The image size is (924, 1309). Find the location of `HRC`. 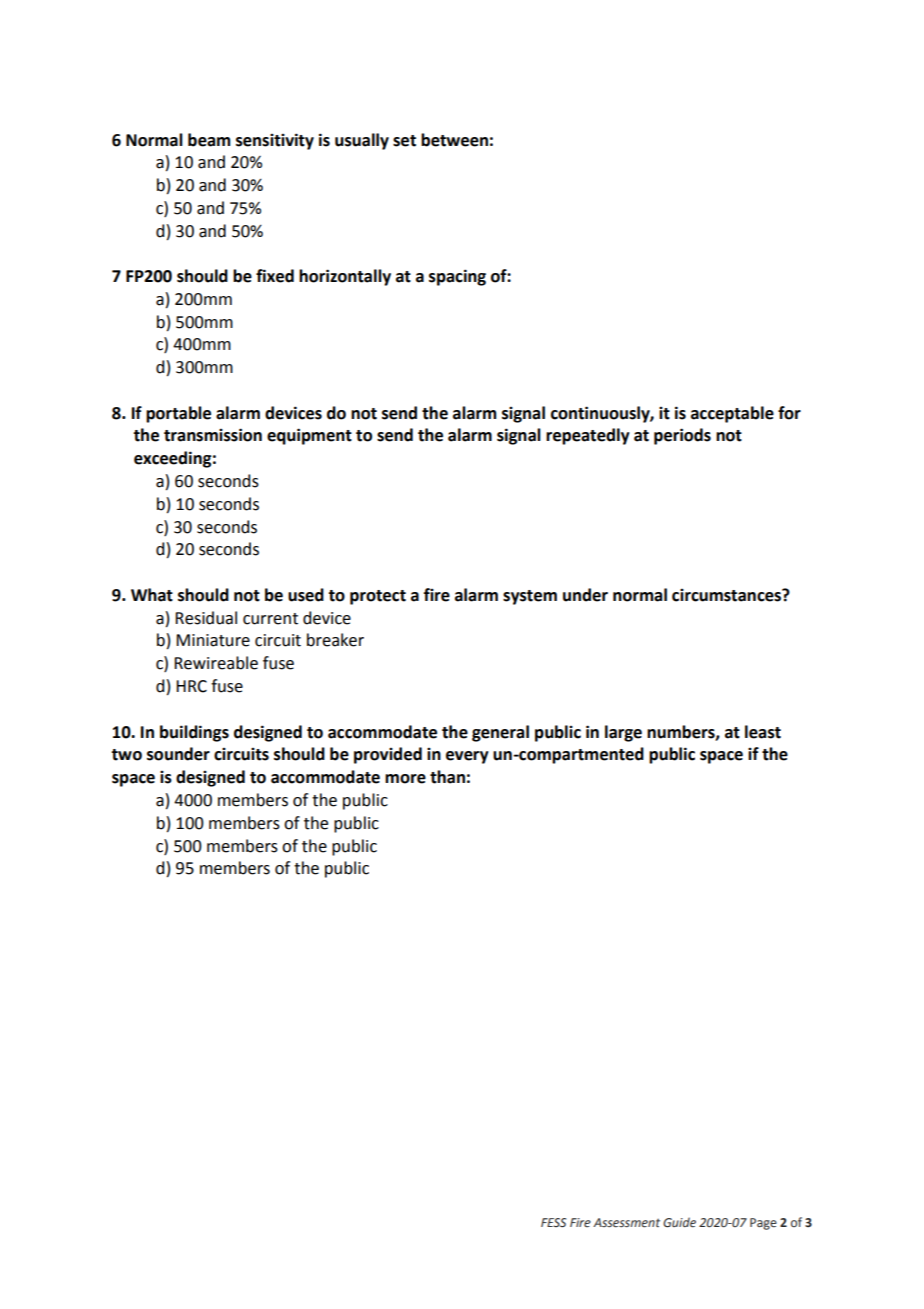

HRC is located at coordinates (191, 686).
